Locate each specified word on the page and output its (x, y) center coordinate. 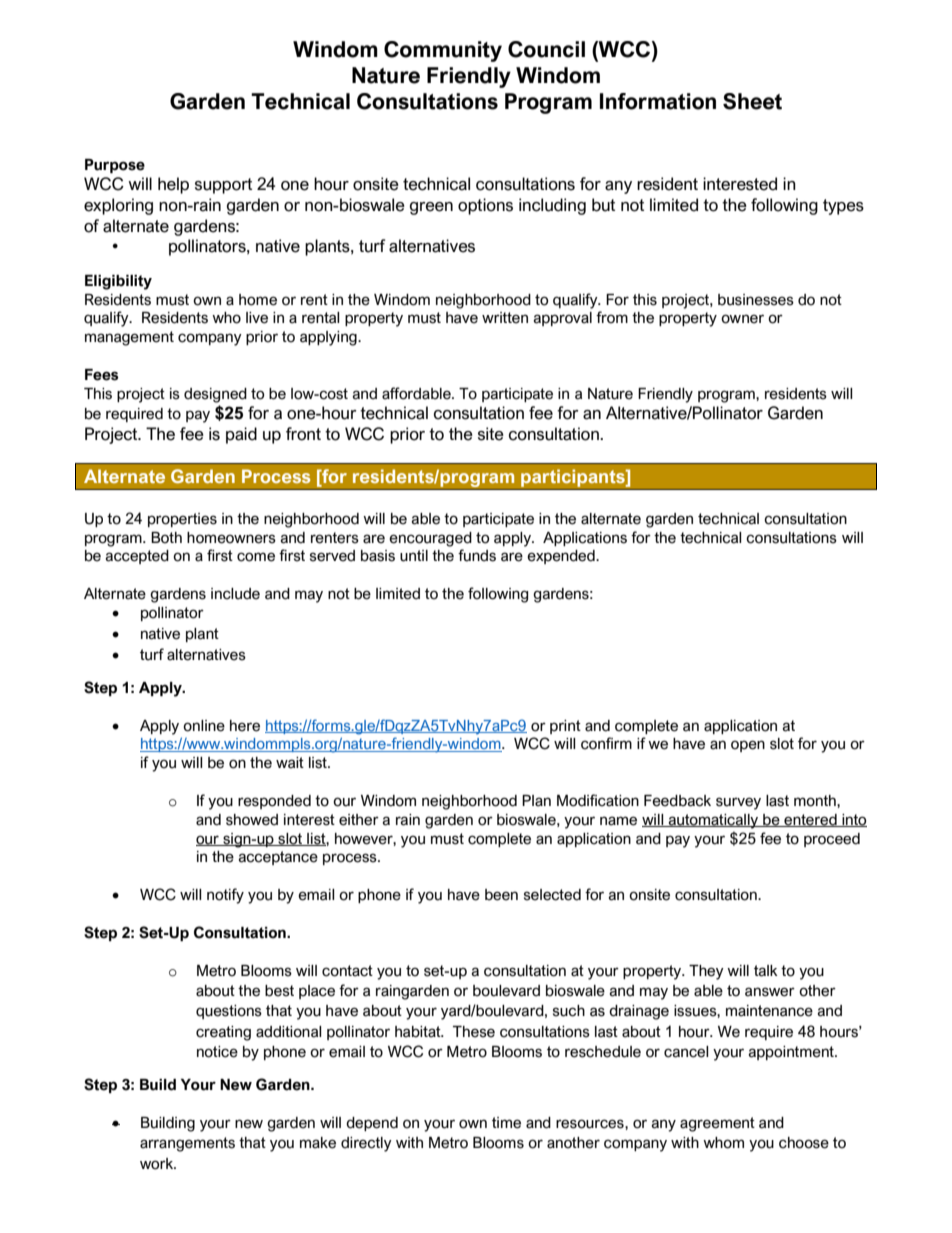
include (235, 594)
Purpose (115, 166)
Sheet (752, 101)
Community (443, 51)
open (748, 746)
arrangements (187, 1144)
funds (477, 555)
